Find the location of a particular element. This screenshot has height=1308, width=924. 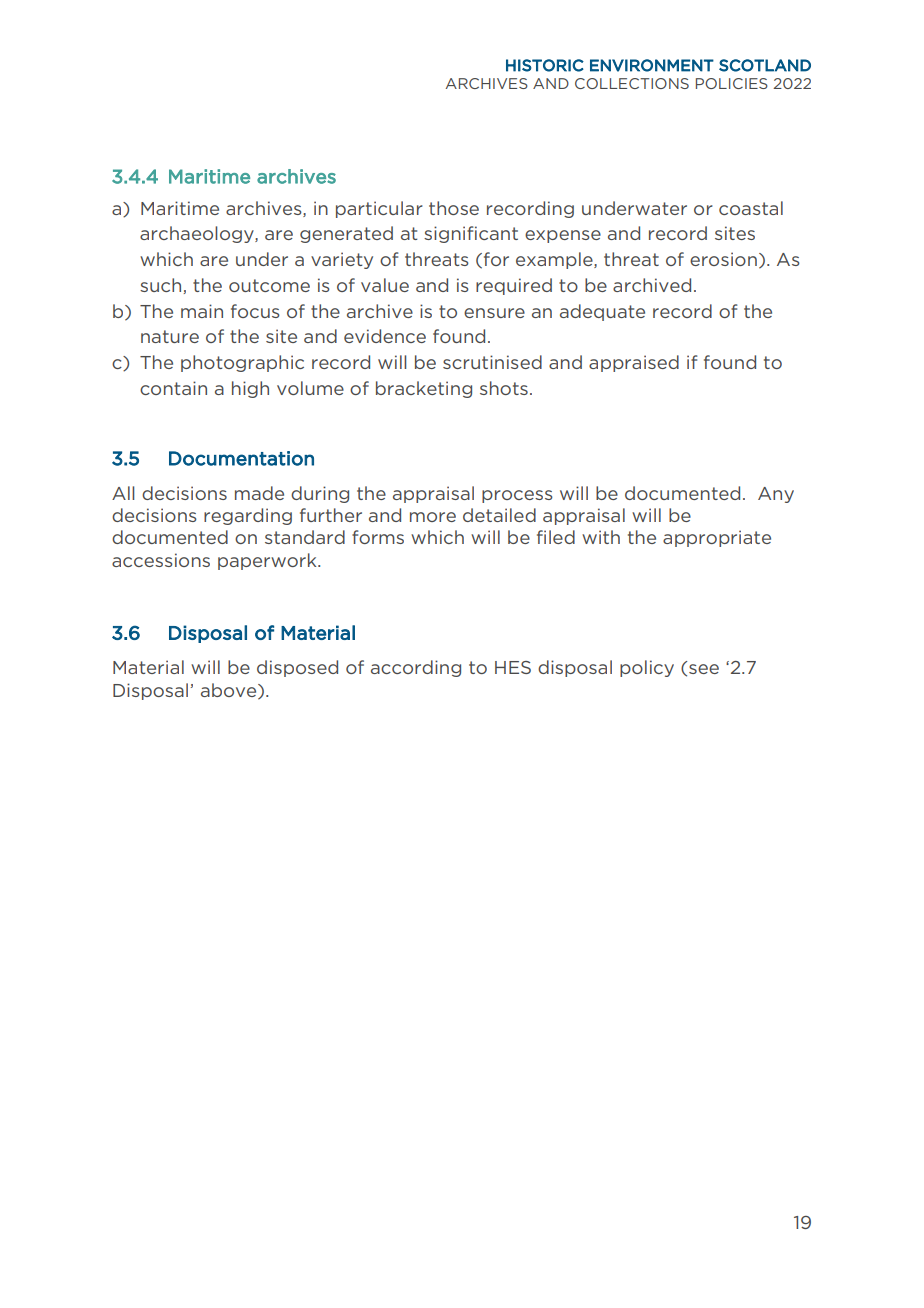

HISTORIC is located at coordinates (545, 65).
